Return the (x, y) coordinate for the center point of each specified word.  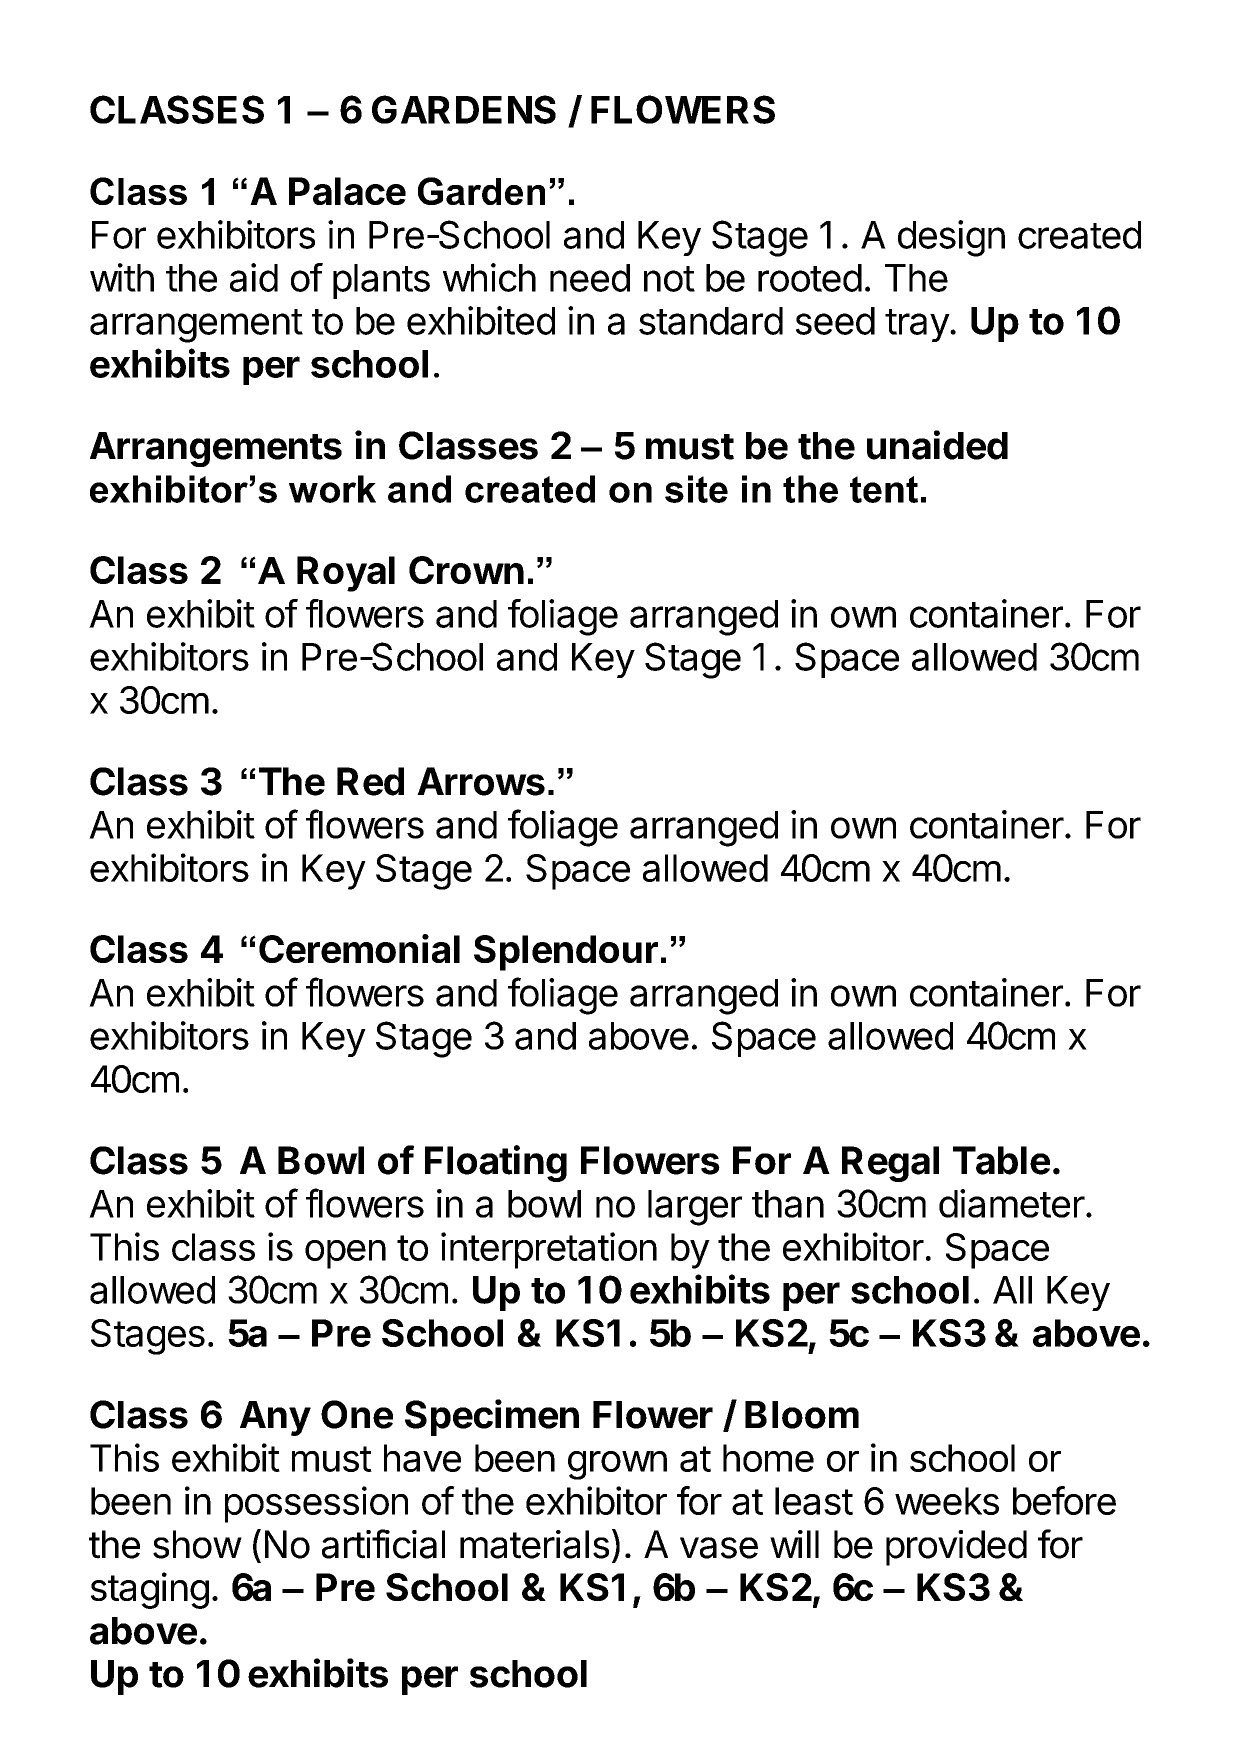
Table (1001, 1160)
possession (316, 1504)
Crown (466, 570)
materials (534, 1544)
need (590, 278)
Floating (496, 1163)
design (951, 238)
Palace (347, 191)
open (345, 1254)
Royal (346, 574)
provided (956, 1548)
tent (884, 489)
